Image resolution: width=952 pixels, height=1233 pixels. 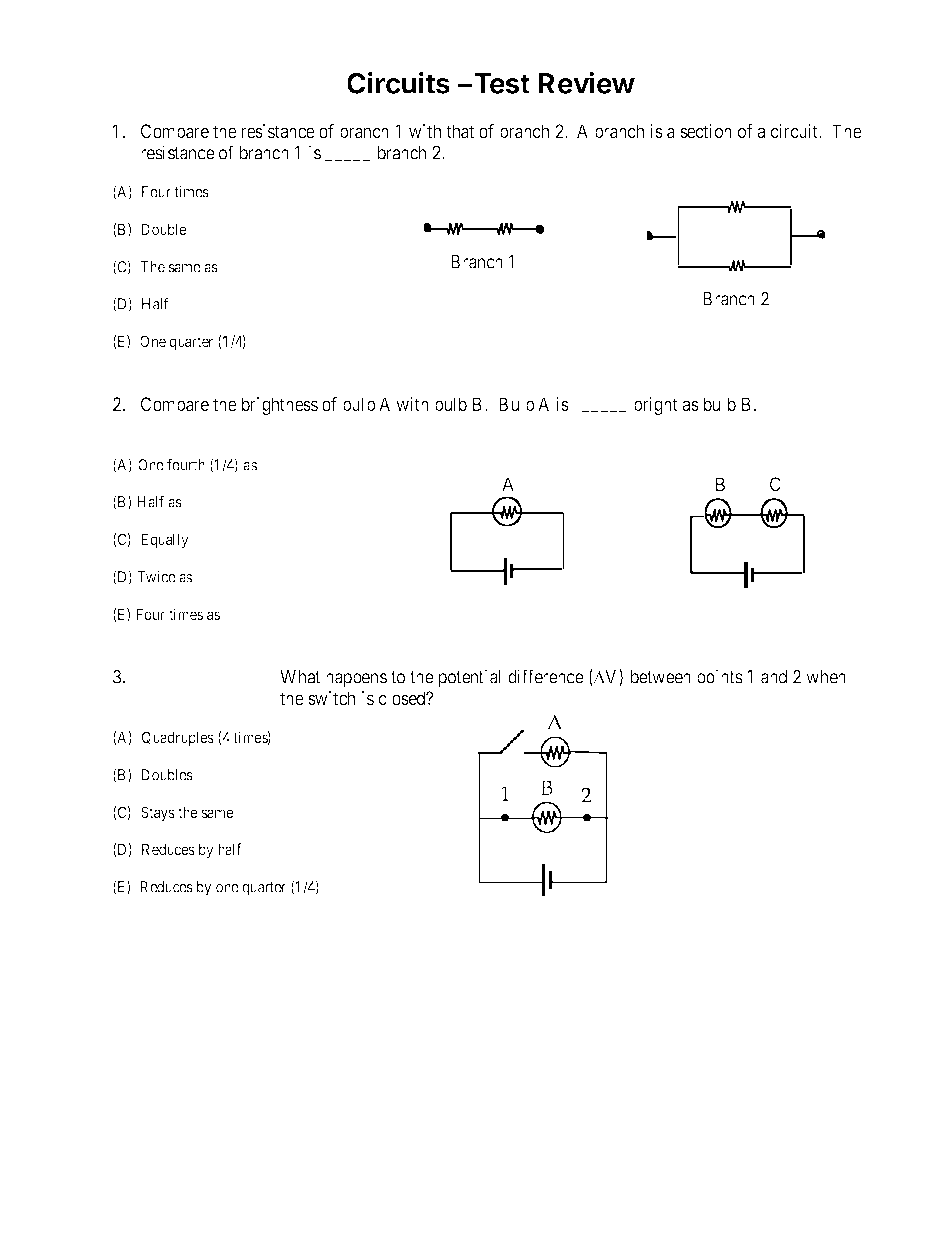 I want to click on and, so click(x=774, y=677).
